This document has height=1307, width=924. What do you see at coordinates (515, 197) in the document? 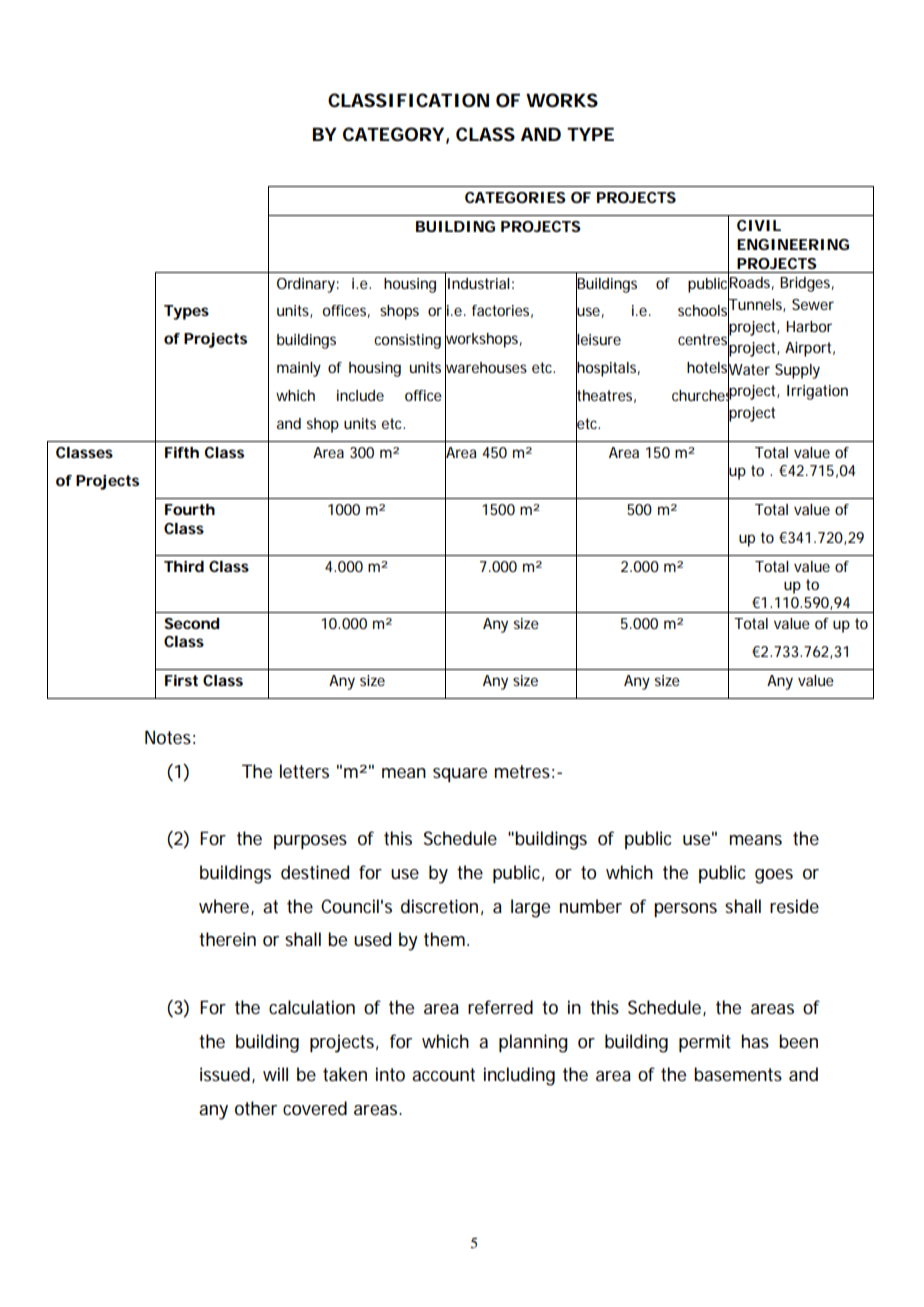
I see `CATEGORIES` at bounding box center [515, 197].
